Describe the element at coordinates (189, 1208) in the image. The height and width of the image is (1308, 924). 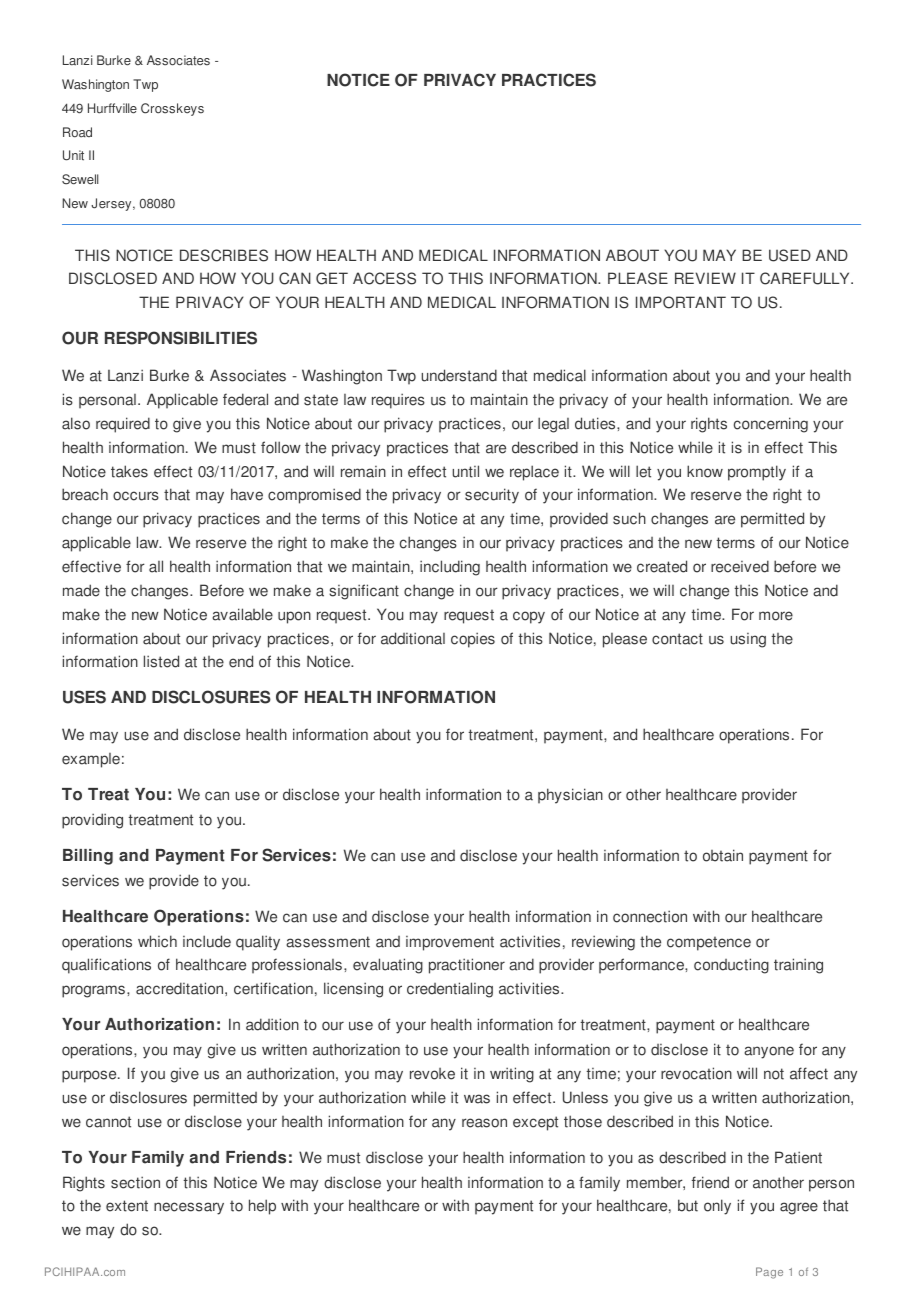
I see `necessary` at that location.
